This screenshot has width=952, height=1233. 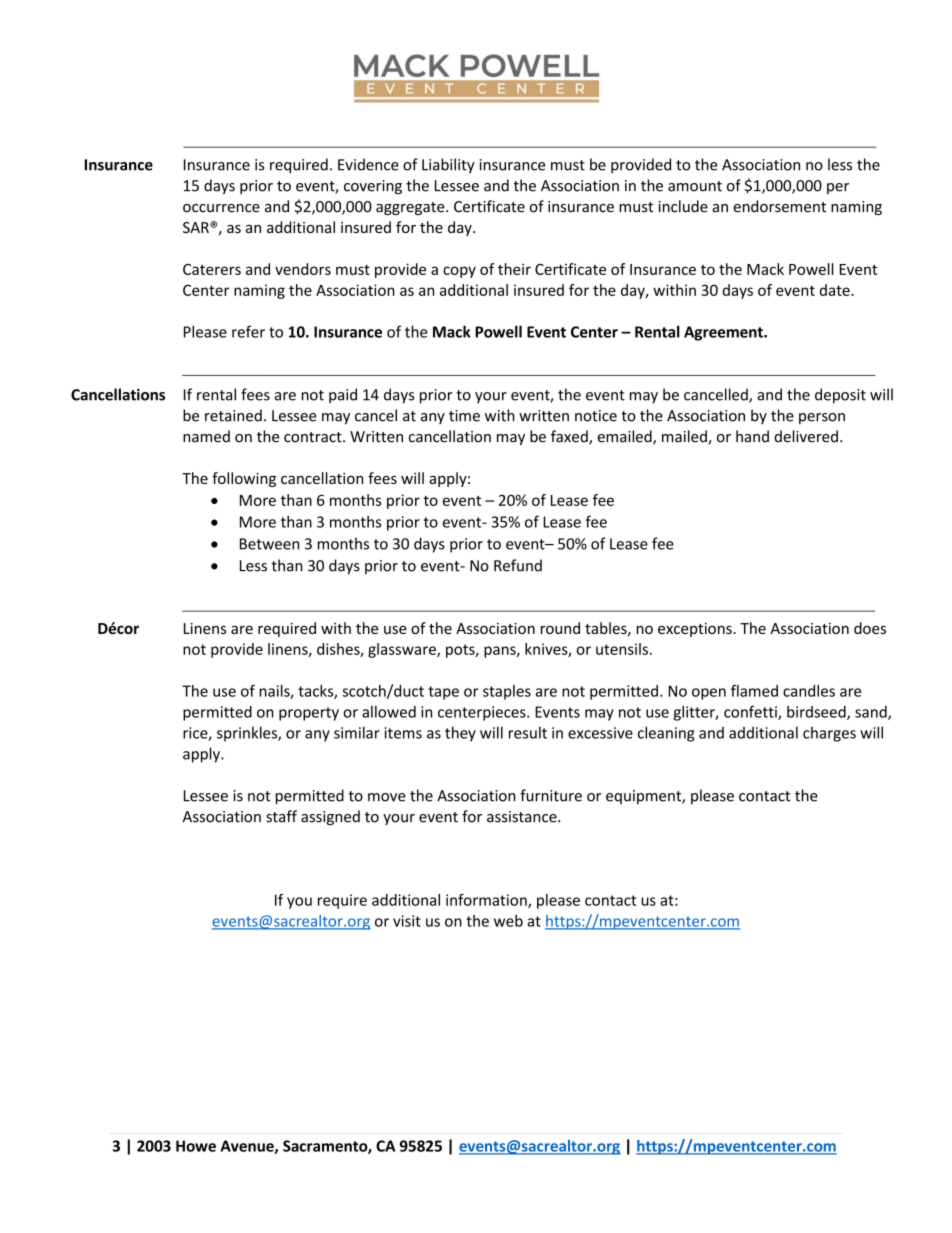 What do you see at coordinates (221, 208) in the screenshot?
I see `occurrence` at bounding box center [221, 208].
